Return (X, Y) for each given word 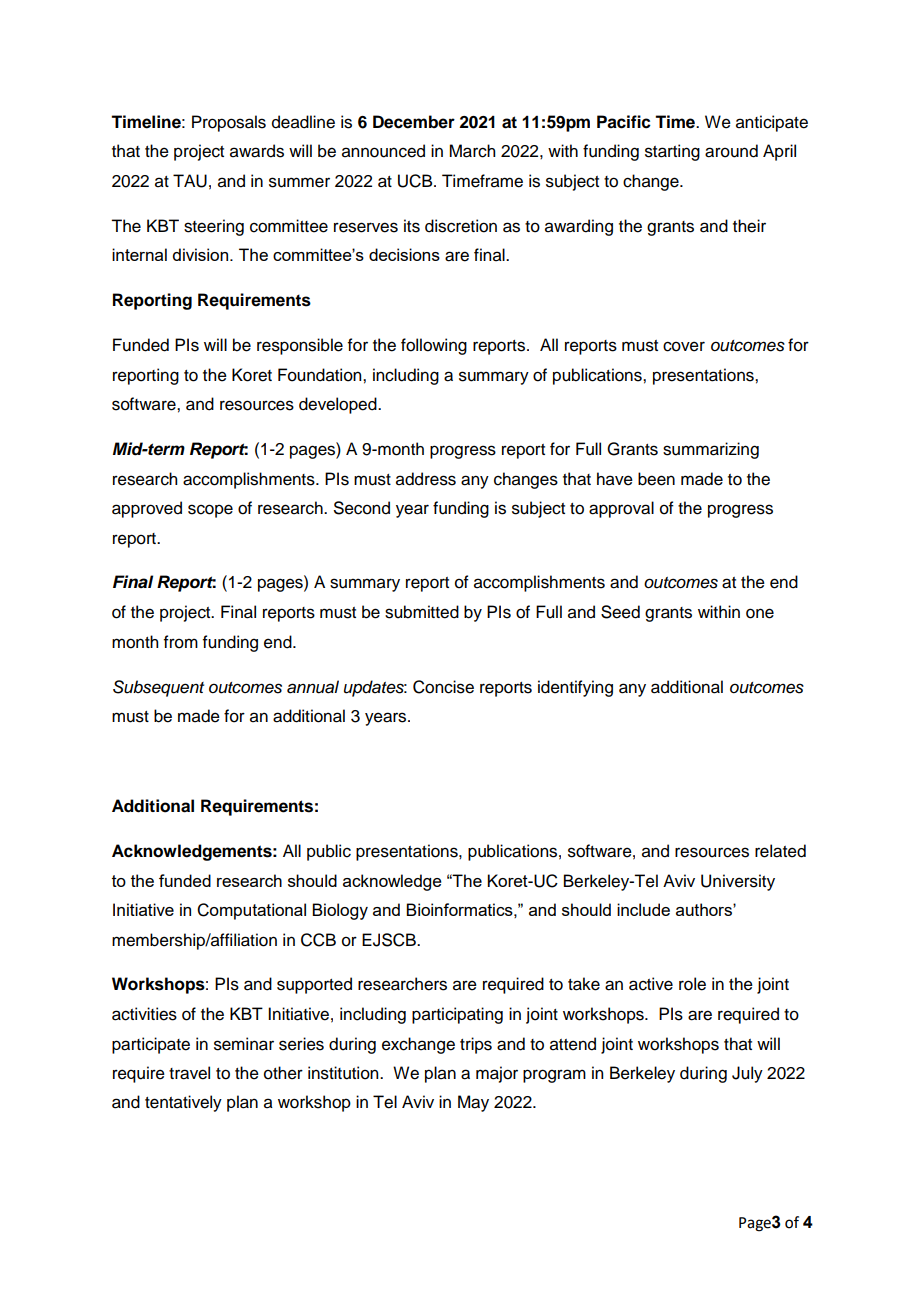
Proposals (229, 123)
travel (189, 1073)
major (497, 1074)
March (472, 151)
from (181, 642)
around (731, 151)
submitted (422, 612)
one (760, 613)
